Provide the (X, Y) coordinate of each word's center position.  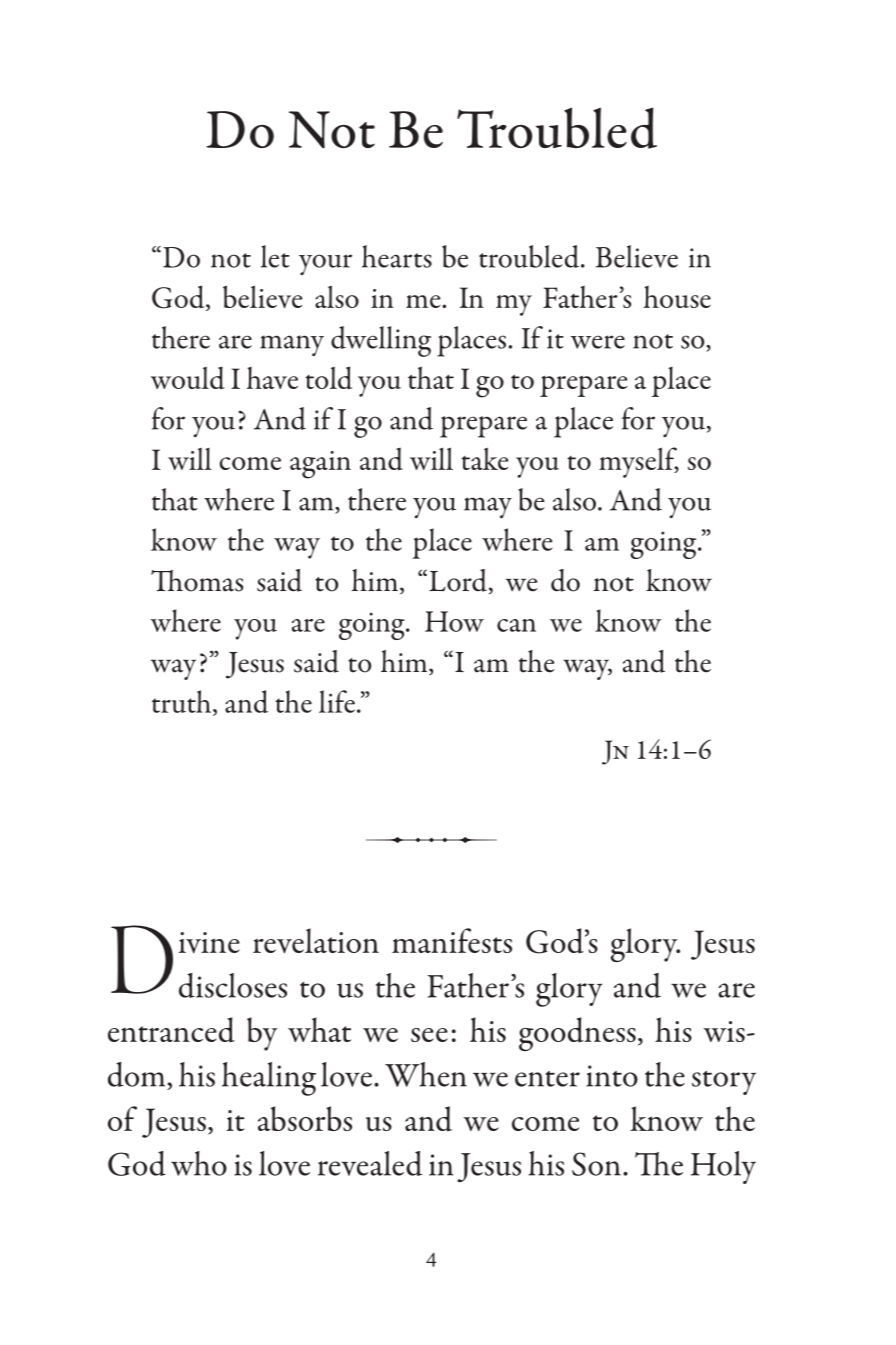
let (275, 256)
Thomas (197, 581)
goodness (577, 1034)
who (199, 1163)
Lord (458, 580)
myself (639, 462)
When (426, 1074)
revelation (316, 941)
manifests (452, 940)
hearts (397, 256)
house (677, 297)
